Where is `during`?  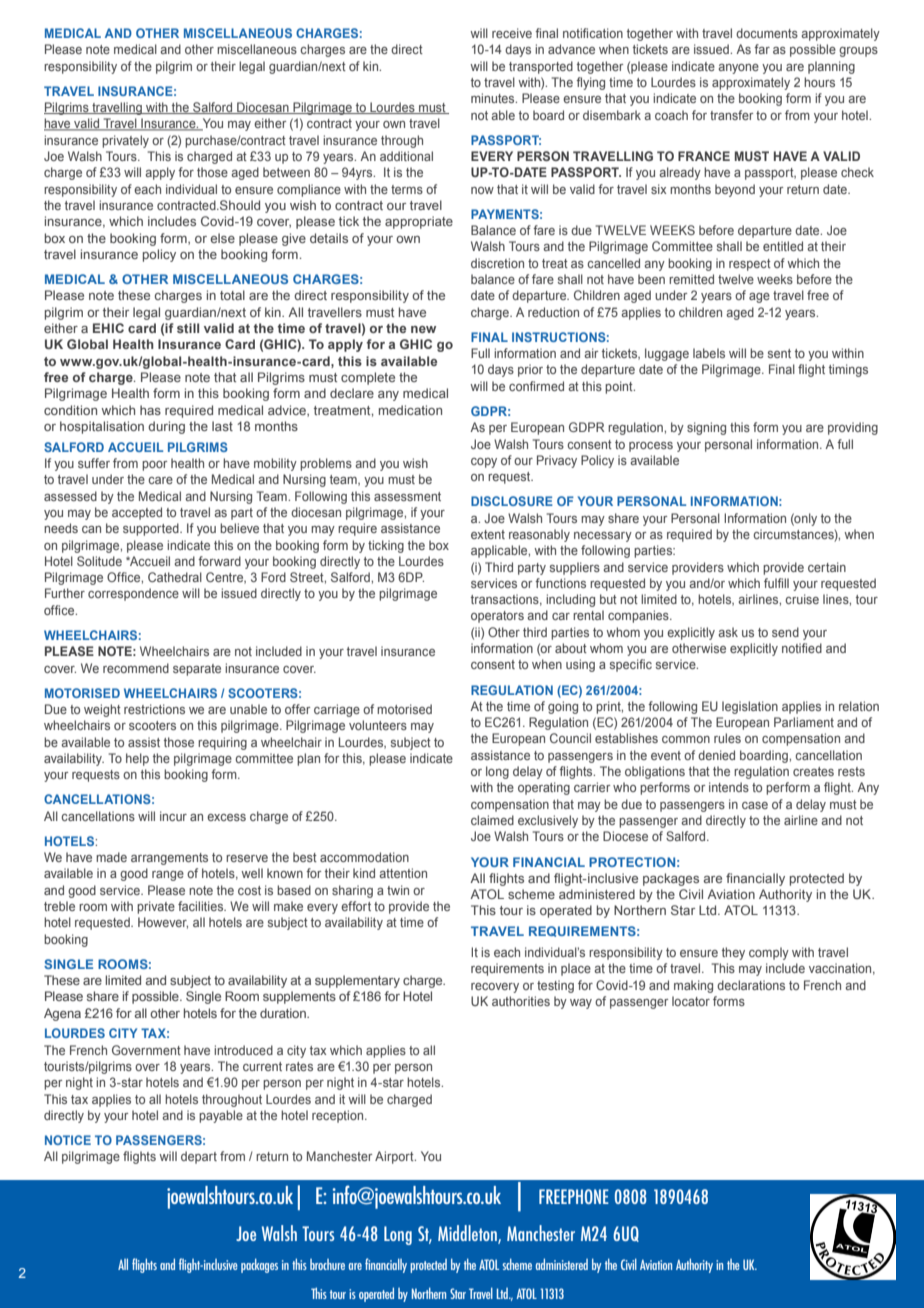 during is located at coordinates (166, 427).
